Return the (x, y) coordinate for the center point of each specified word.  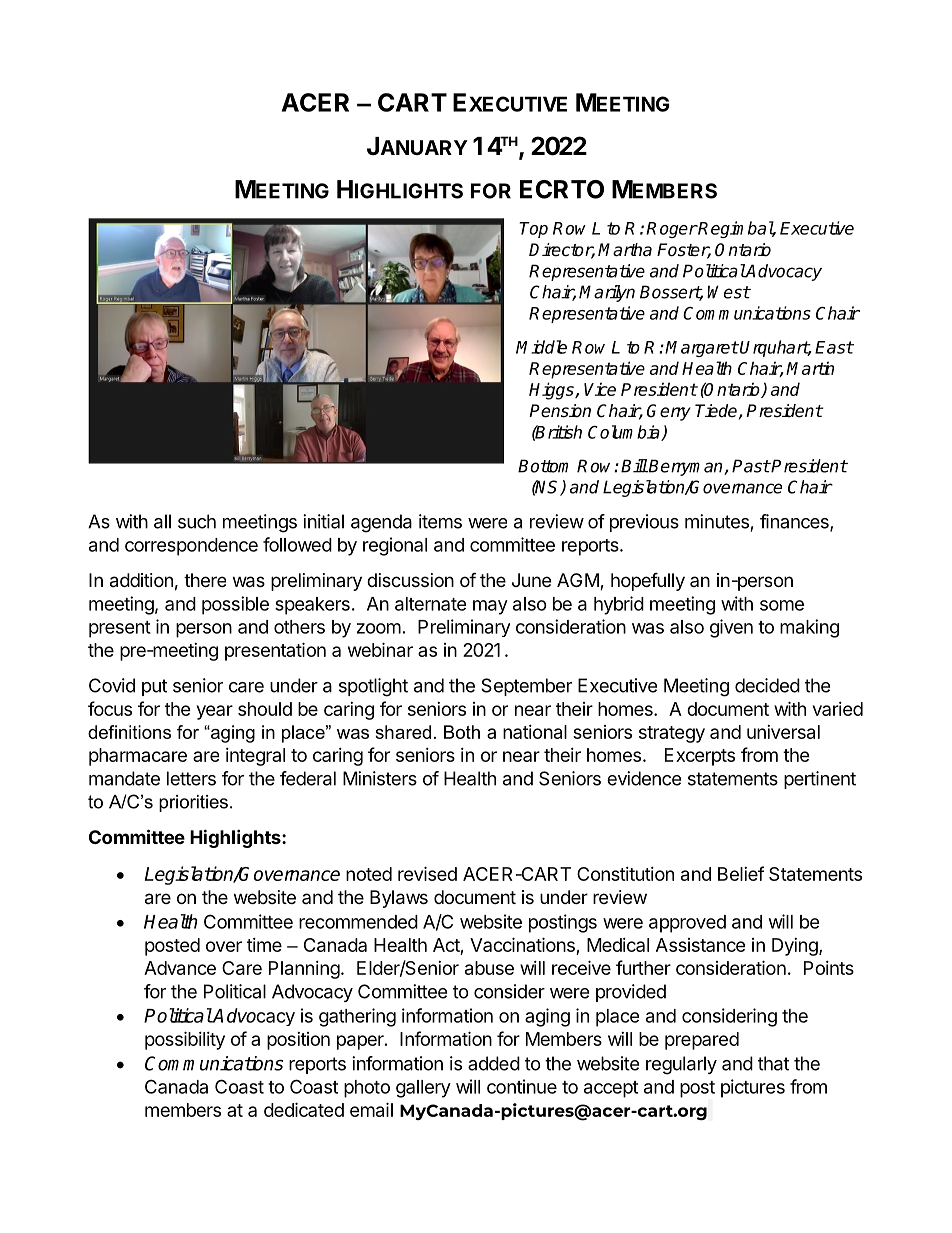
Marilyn (607, 293)
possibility (185, 1040)
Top (533, 230)
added (494, 1063)
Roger (672, 230)
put (154, 687)
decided (767, 685)
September (526, 687)
